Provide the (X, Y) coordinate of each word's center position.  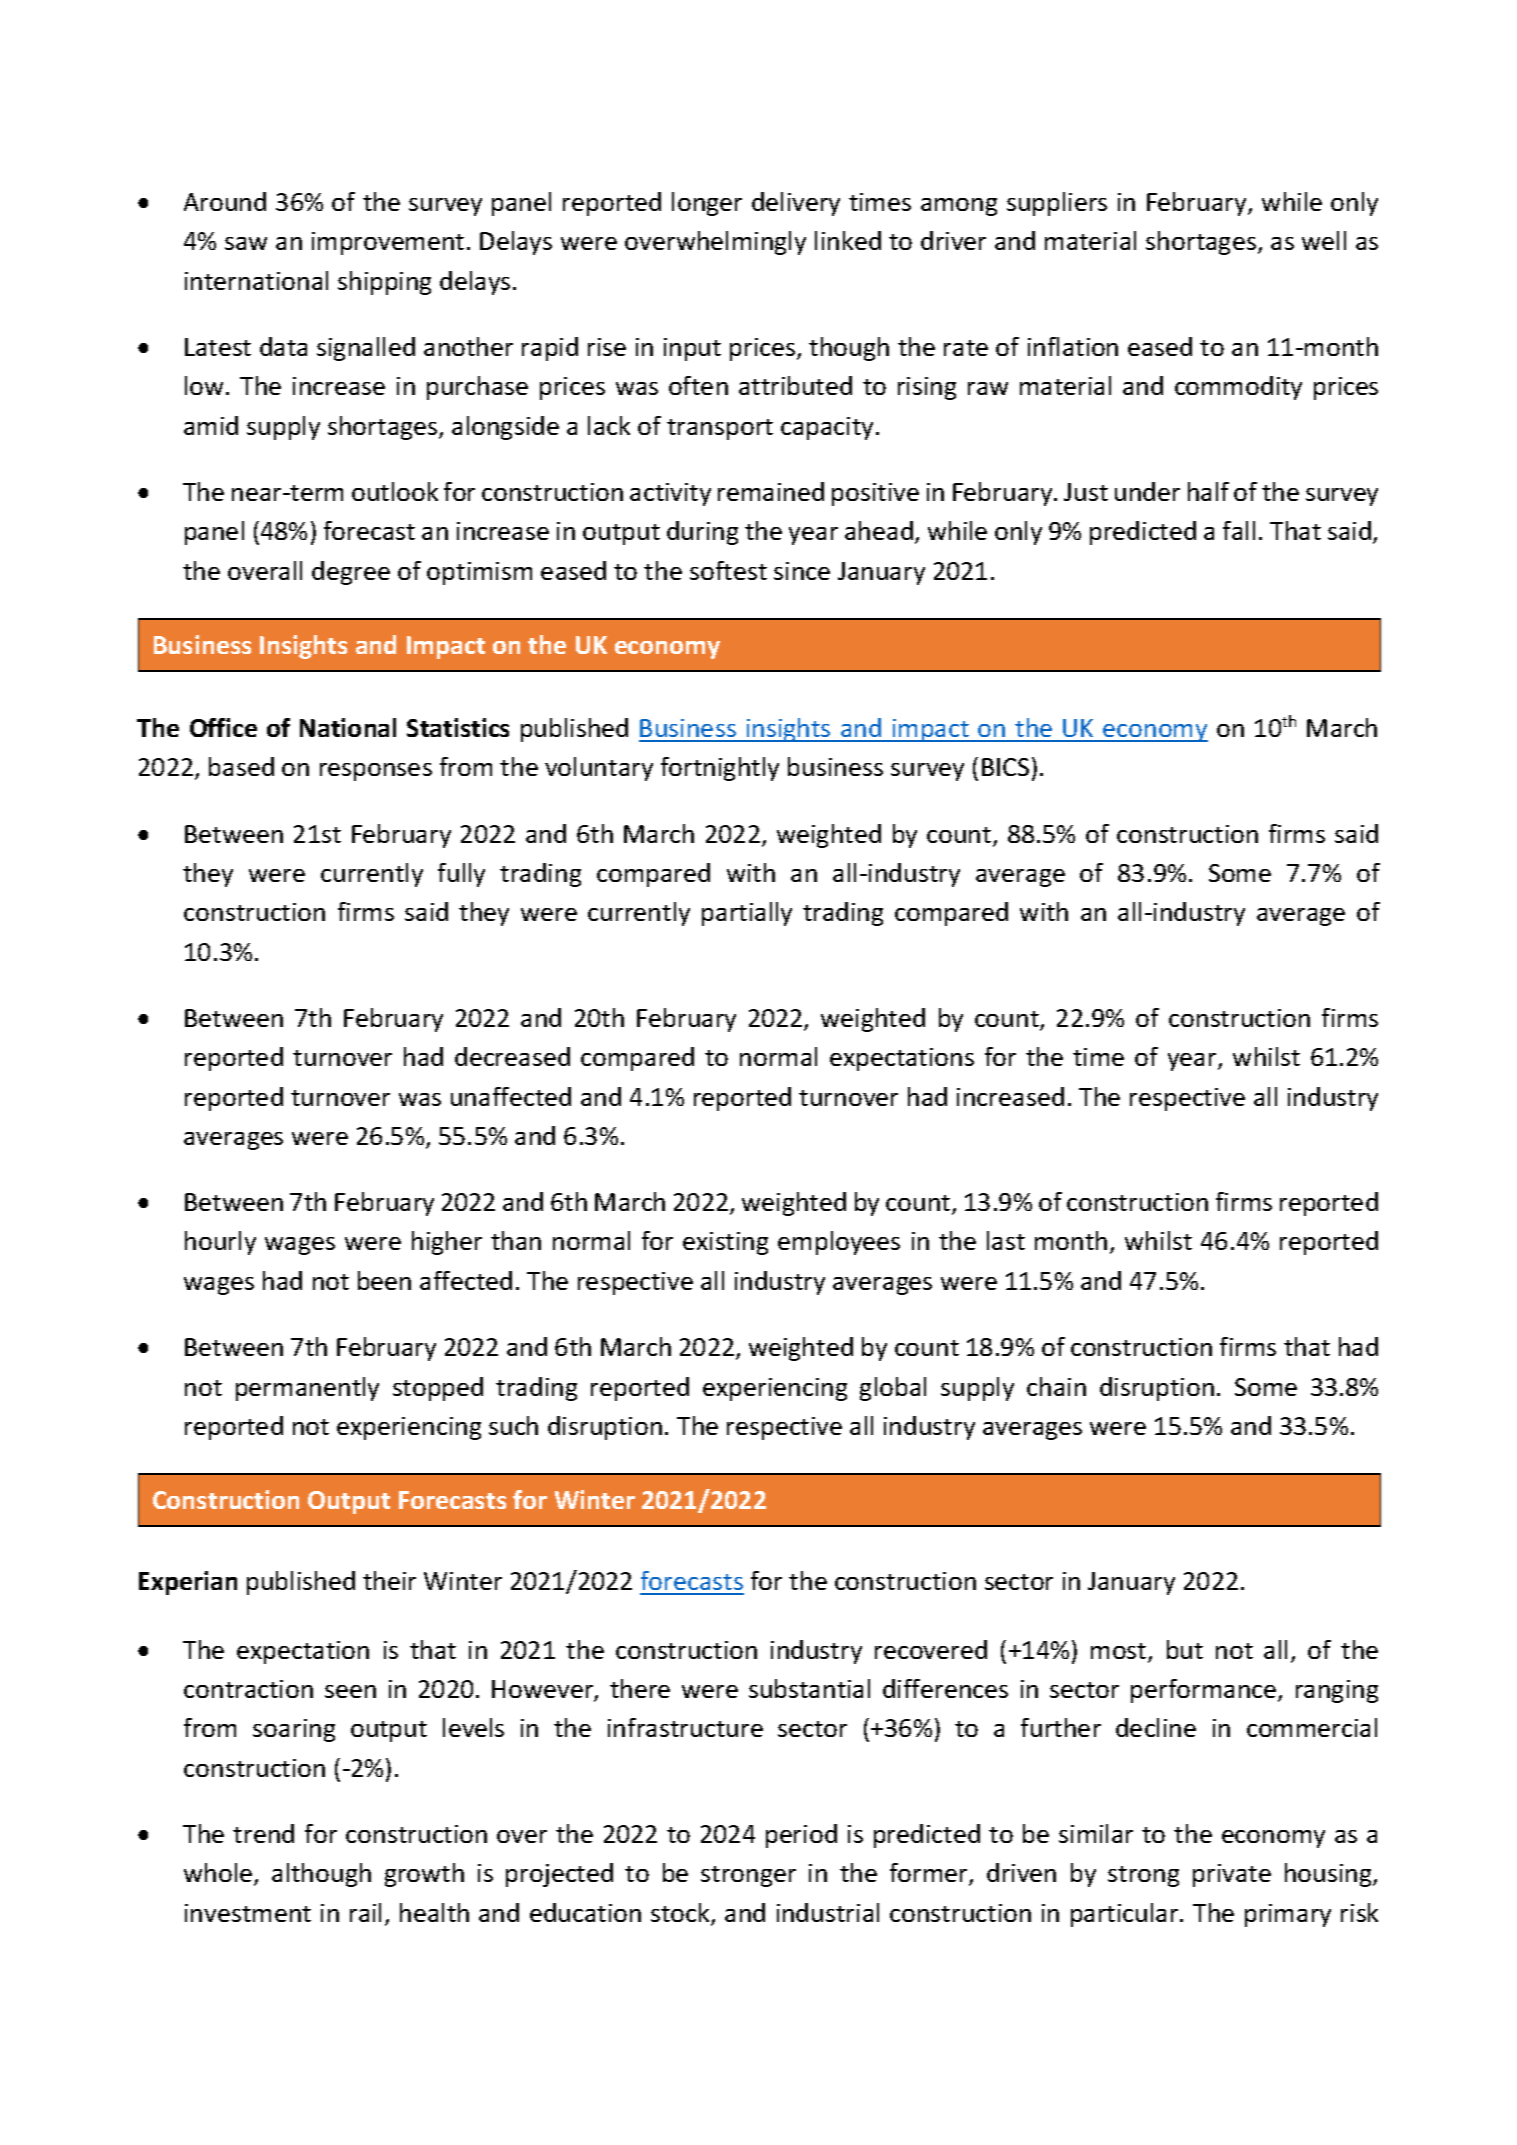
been (384, 1280)
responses (376, 772)
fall (1239, 530)
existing (725, 1243)
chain (1056, 1386)
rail (365, 1912)
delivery (796, 204)
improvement (388, 243)
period (801, 1836)
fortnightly (720, 769)
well (1324, 240)
